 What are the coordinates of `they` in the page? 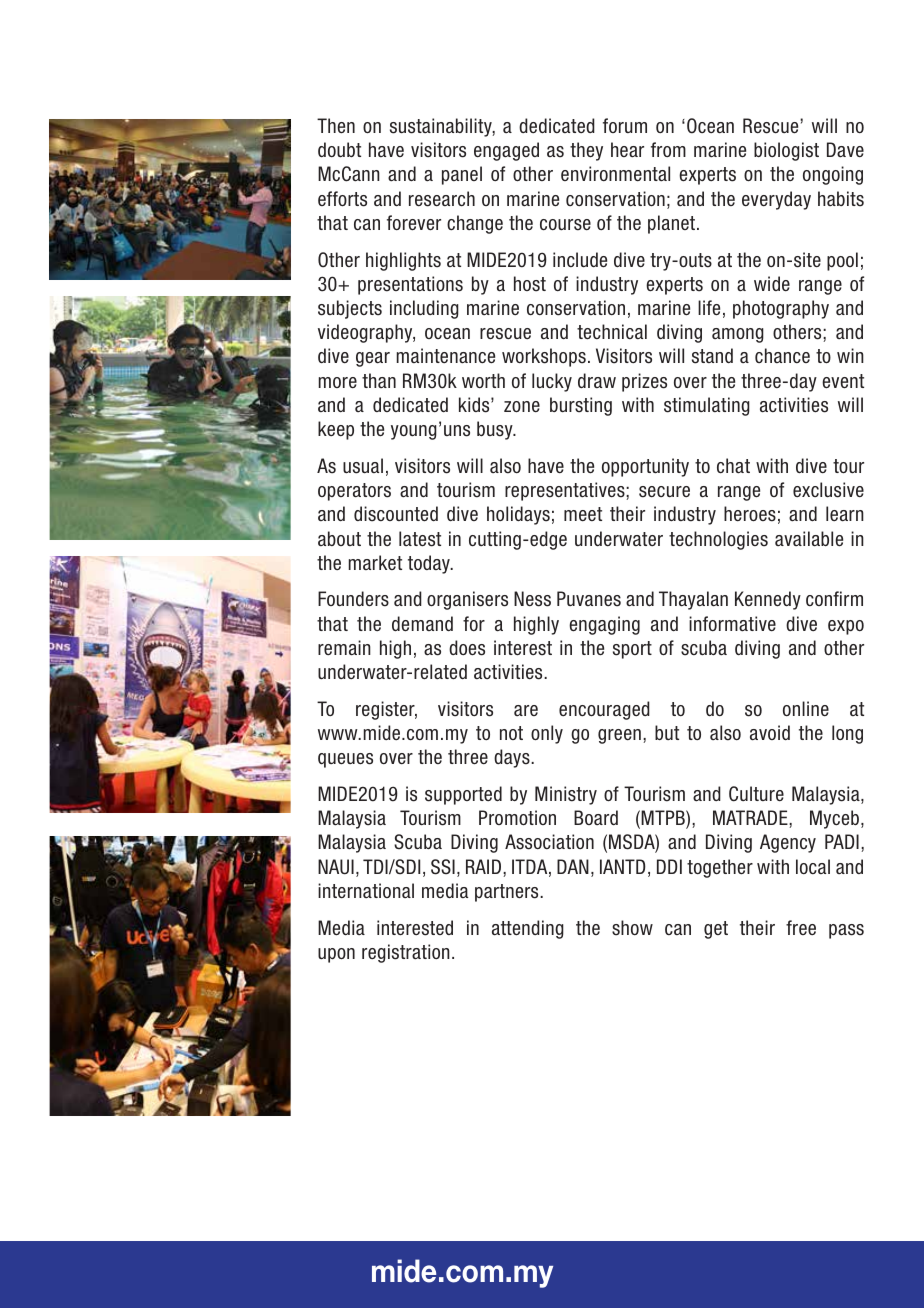 It's located at (586, 151).
